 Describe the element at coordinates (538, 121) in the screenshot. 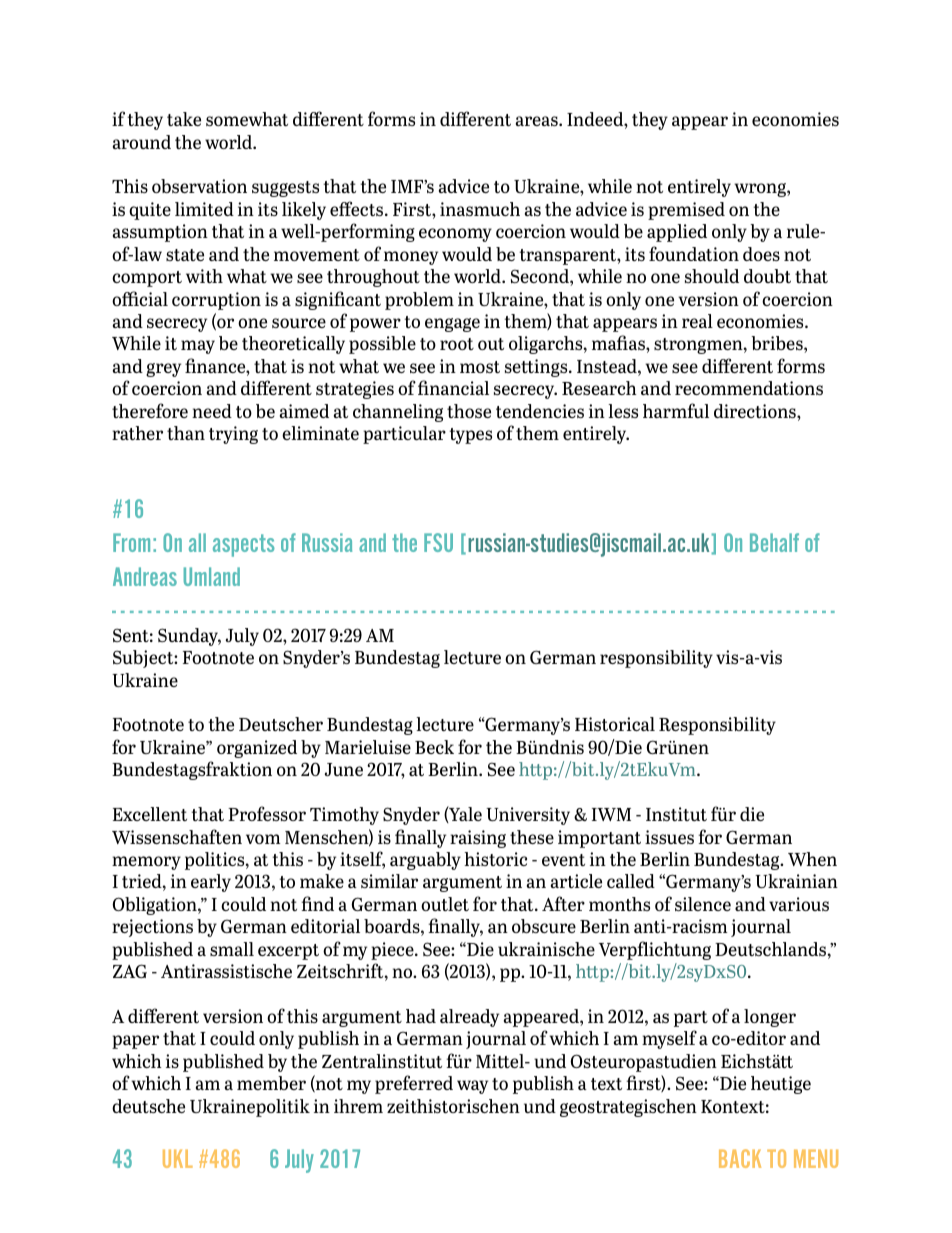

I see `areas` at that location.
